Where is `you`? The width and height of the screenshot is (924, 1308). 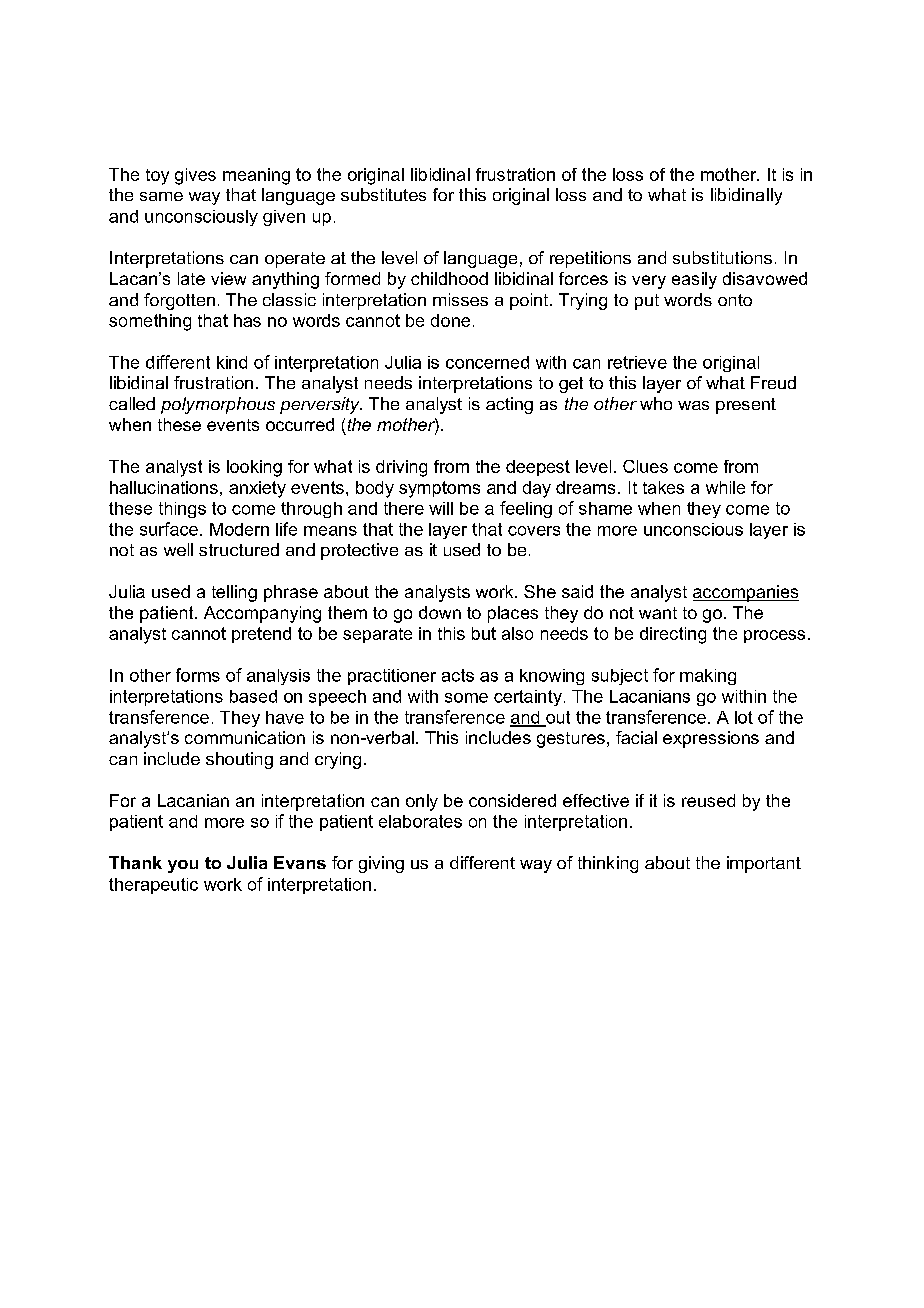
you is located at coordinates (183, 866).
